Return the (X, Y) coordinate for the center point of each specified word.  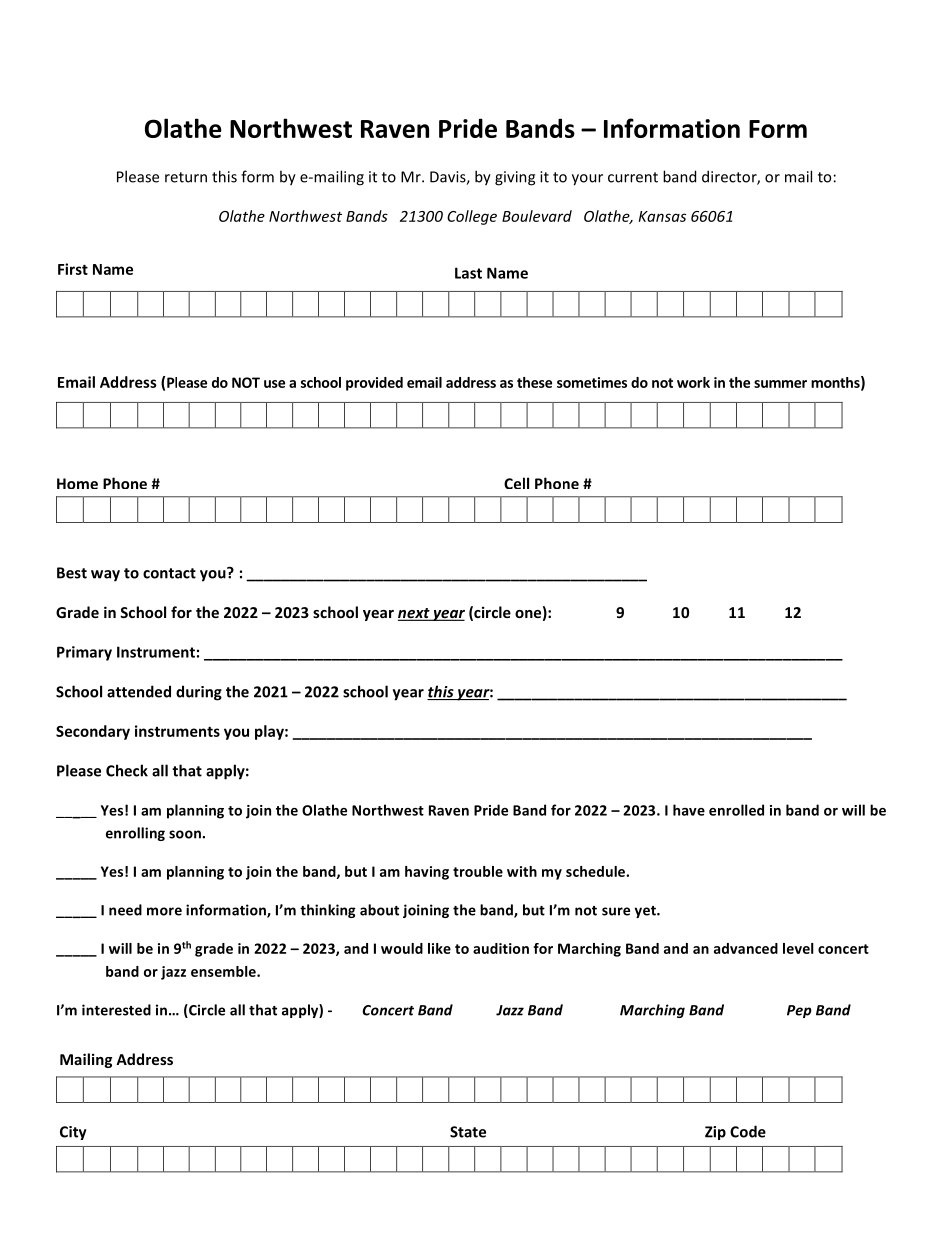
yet (646, 912)
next (415, 614)
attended (139, 691)
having (427, 873)
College (472, 217)
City (73, 1133)
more (164, 911)
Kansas (662, 216)
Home (77, 483)
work (693, 382)
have (689, 810)
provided (374, 384)
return (186, 177)
